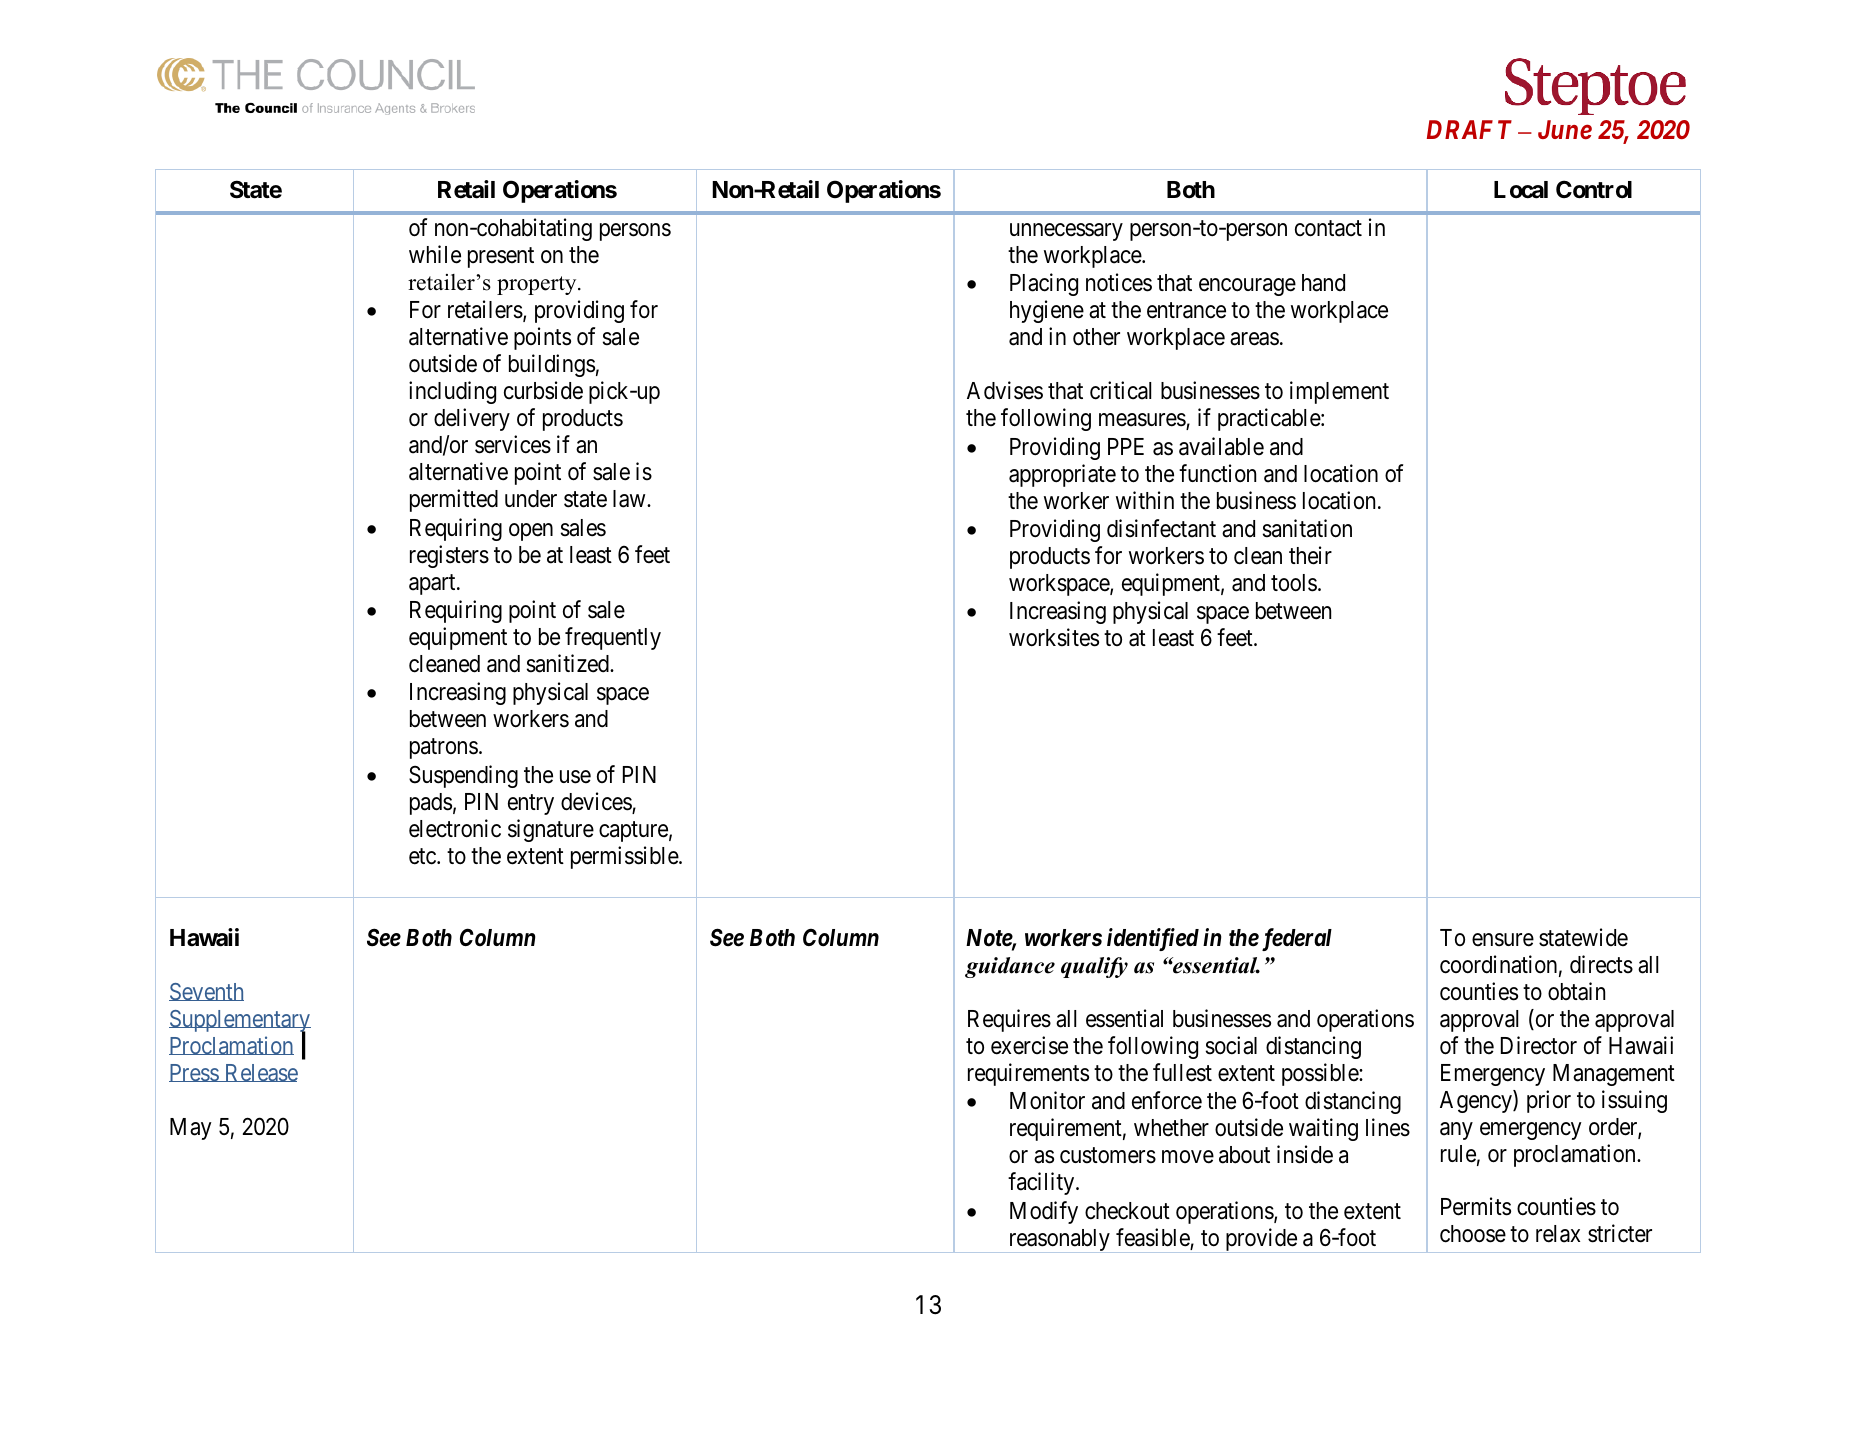 This screenshot has height=1434, width=1856. Describe the element at coordinates (423, 856) in the screenshot. I see `etc` at that location.
